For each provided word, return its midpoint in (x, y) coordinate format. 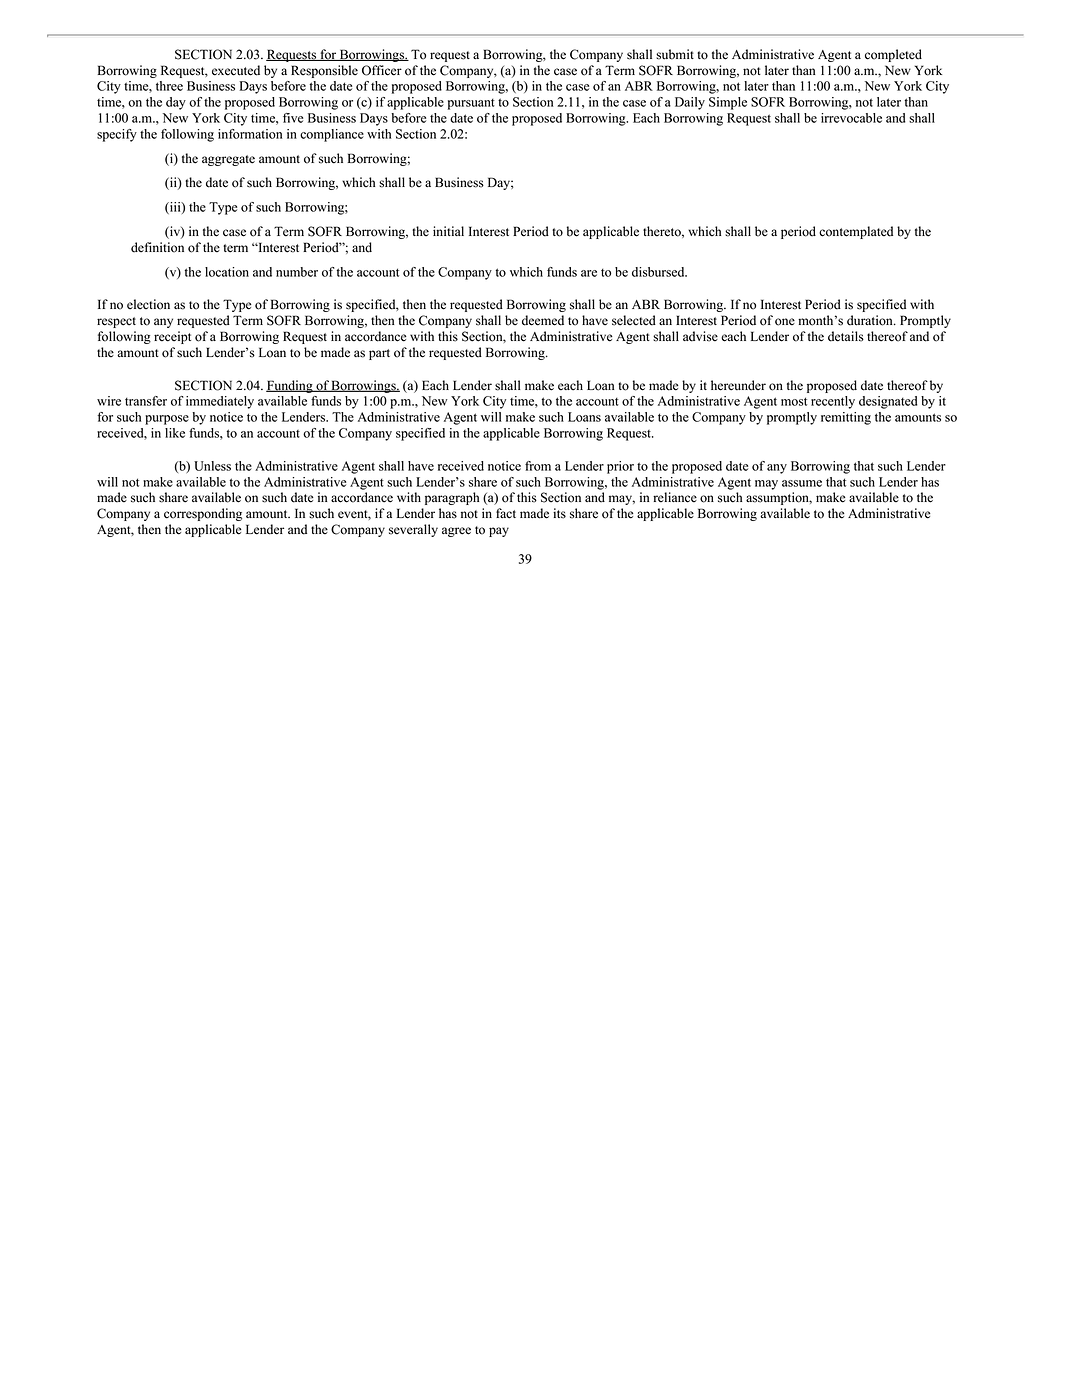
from (538, 466)
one (785, 322)
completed (893, 55)
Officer (382, 70)
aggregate (228, 160)
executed (236, 70)
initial (448, 231)
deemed (543, 320)
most (794, 401)
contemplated (856, 232)
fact (506, 513)
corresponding (203, 514)
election (148, 304)
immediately (220, 402)
